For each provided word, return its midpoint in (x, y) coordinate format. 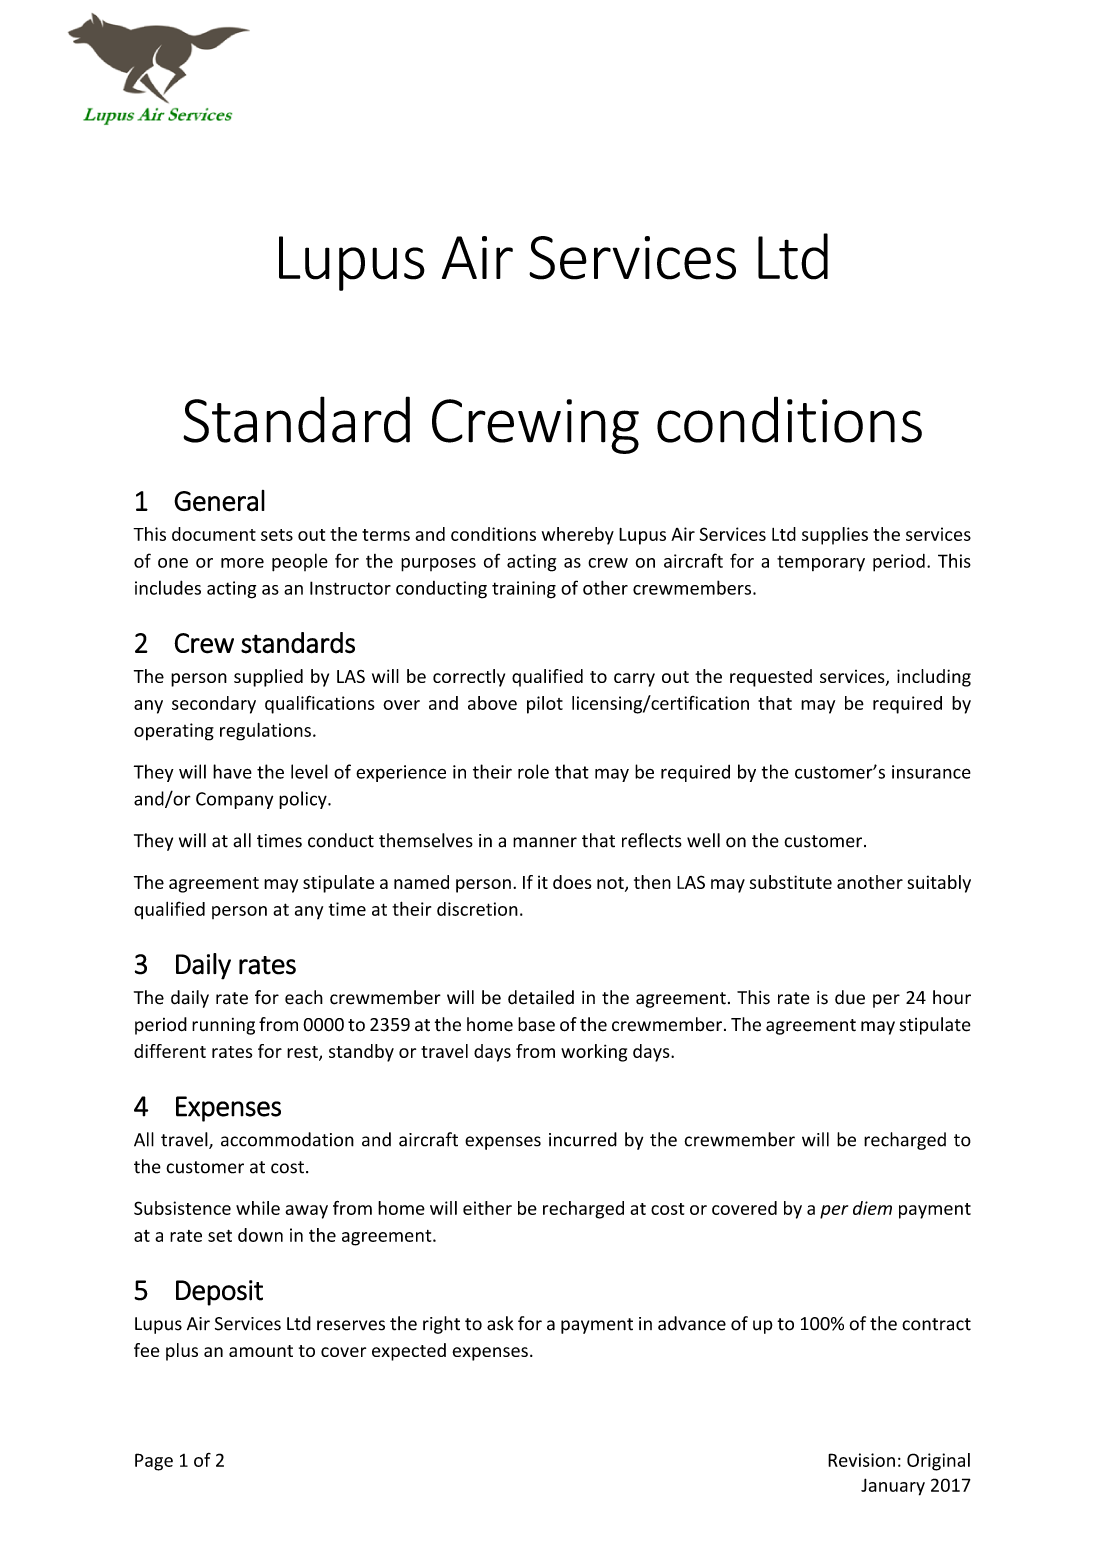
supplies (835, 536)
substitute (790, 882)
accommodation (287, 1139)
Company (234, 800)
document (214, 534)
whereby (578, 536)
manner (545, 842)
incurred (583, 1139)
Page (154, 1462)
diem (872, 1208)
